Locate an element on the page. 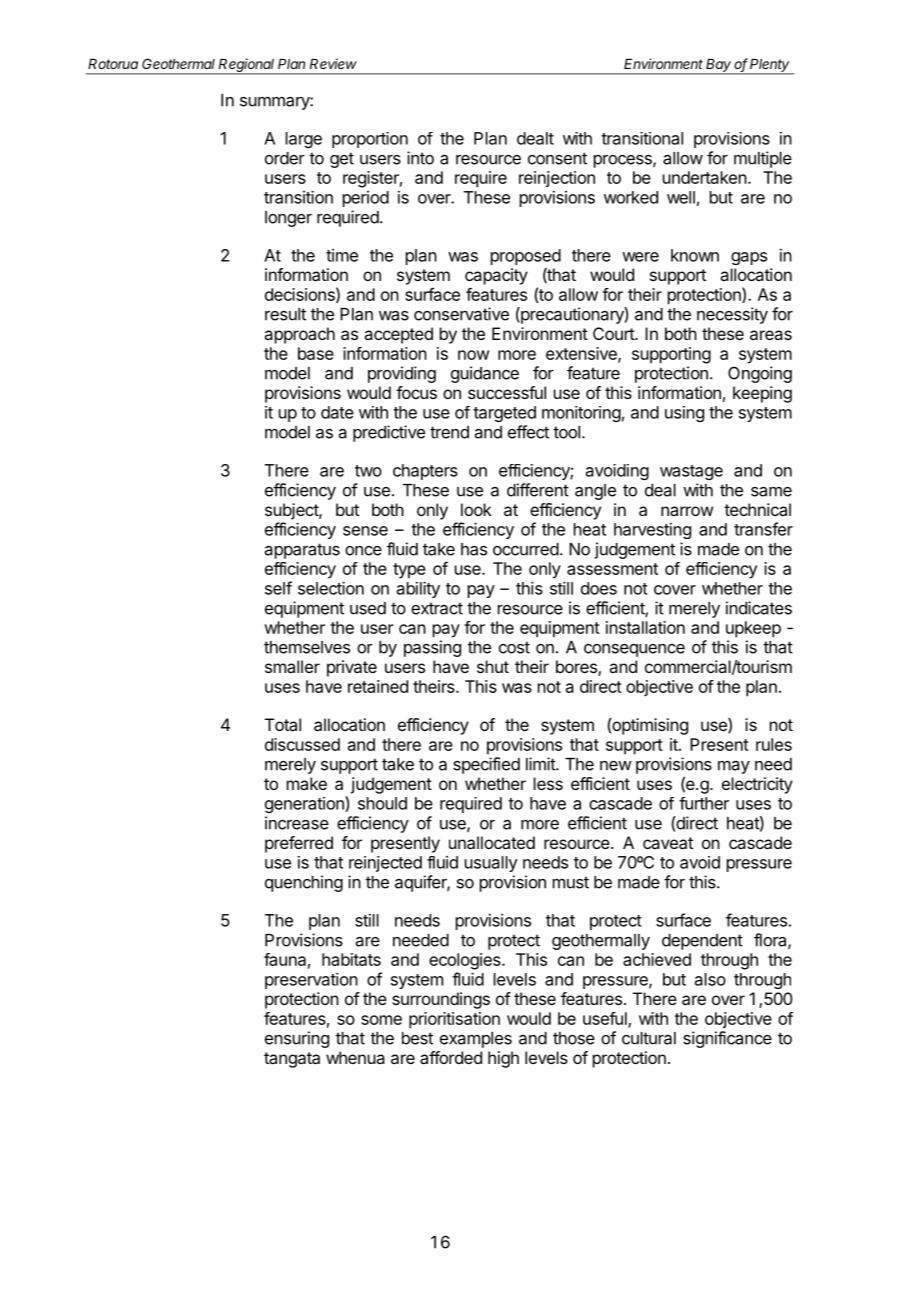  prioritisation is located at coordinates (454, 1020).
